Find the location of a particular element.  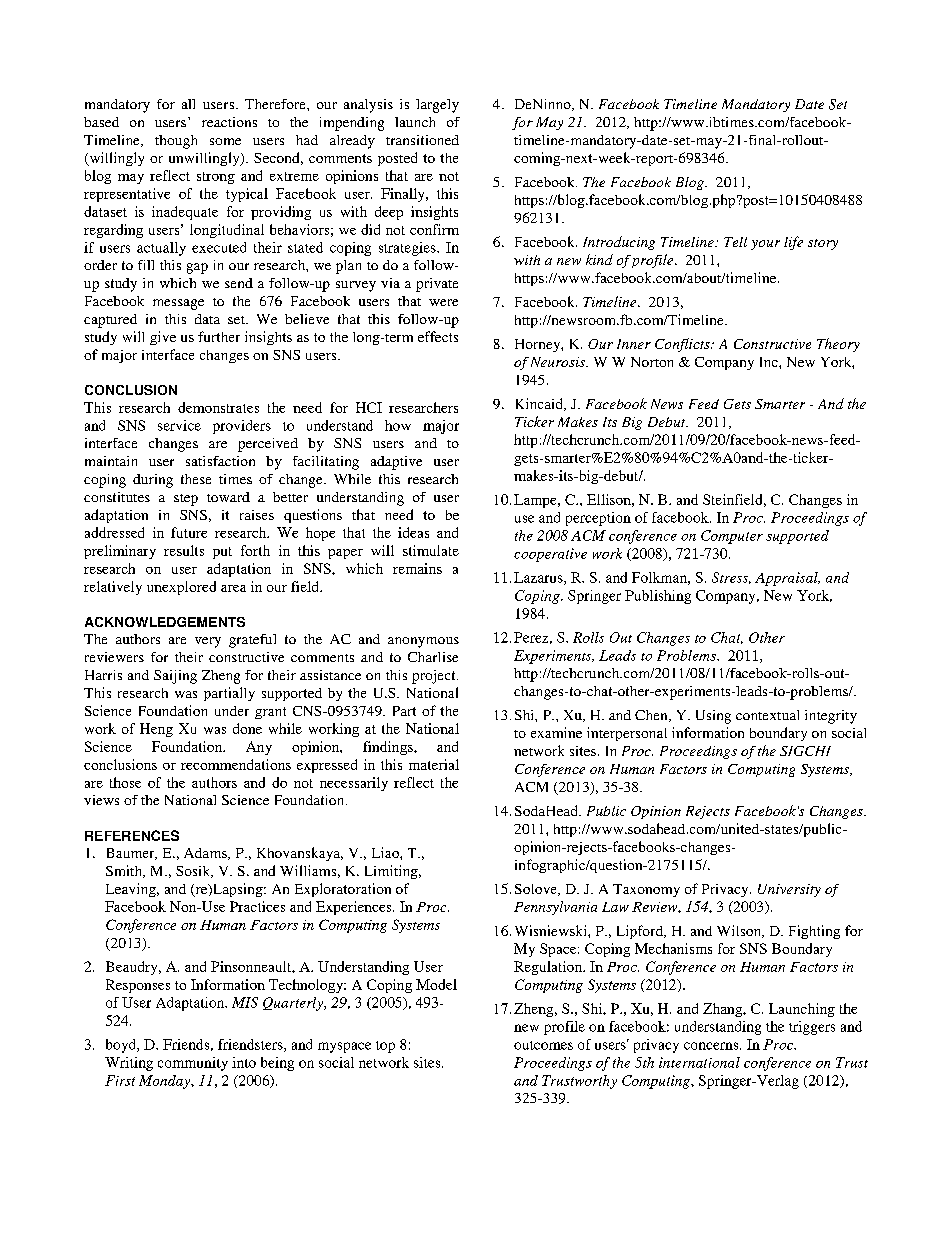

message is located at coordinates (178, 304).
